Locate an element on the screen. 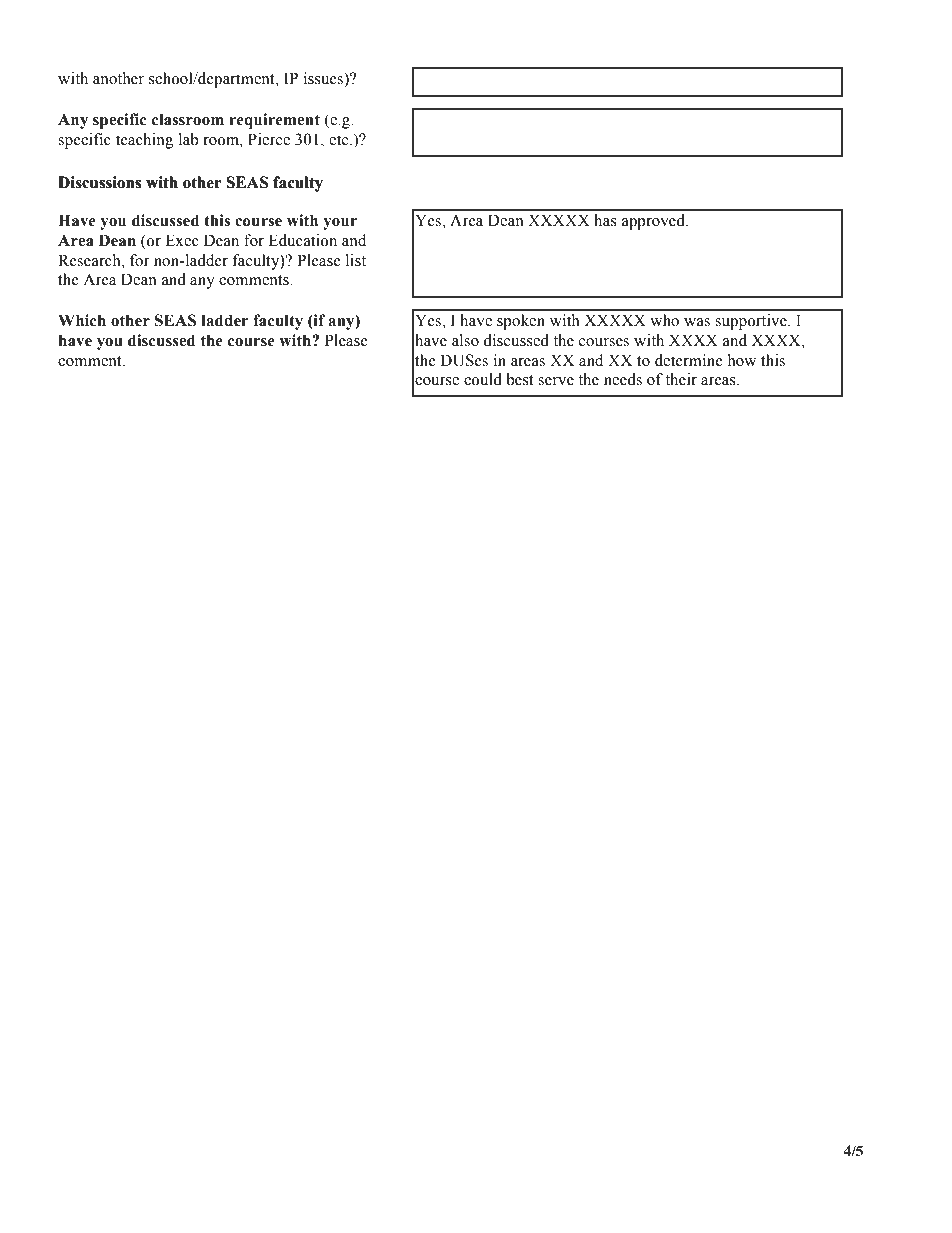  lab is located at coordinates (189, 139).
